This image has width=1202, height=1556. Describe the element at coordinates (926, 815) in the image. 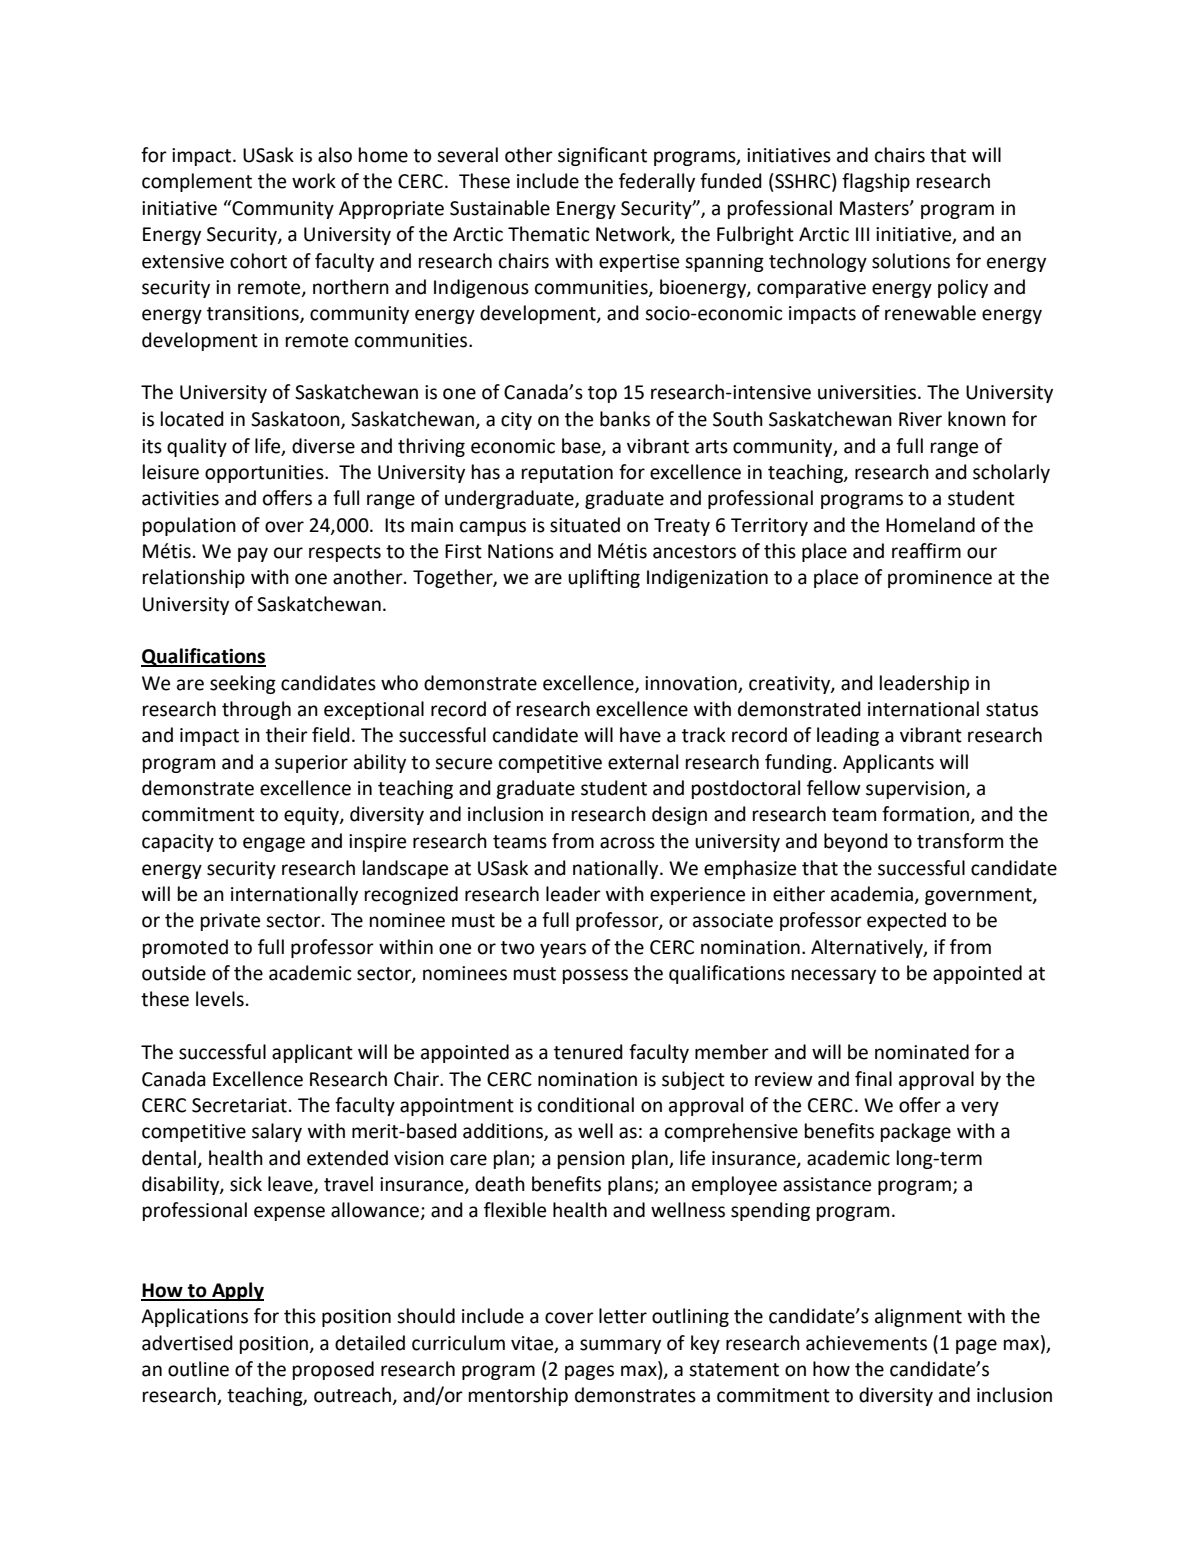

I see `formation` at that location.
